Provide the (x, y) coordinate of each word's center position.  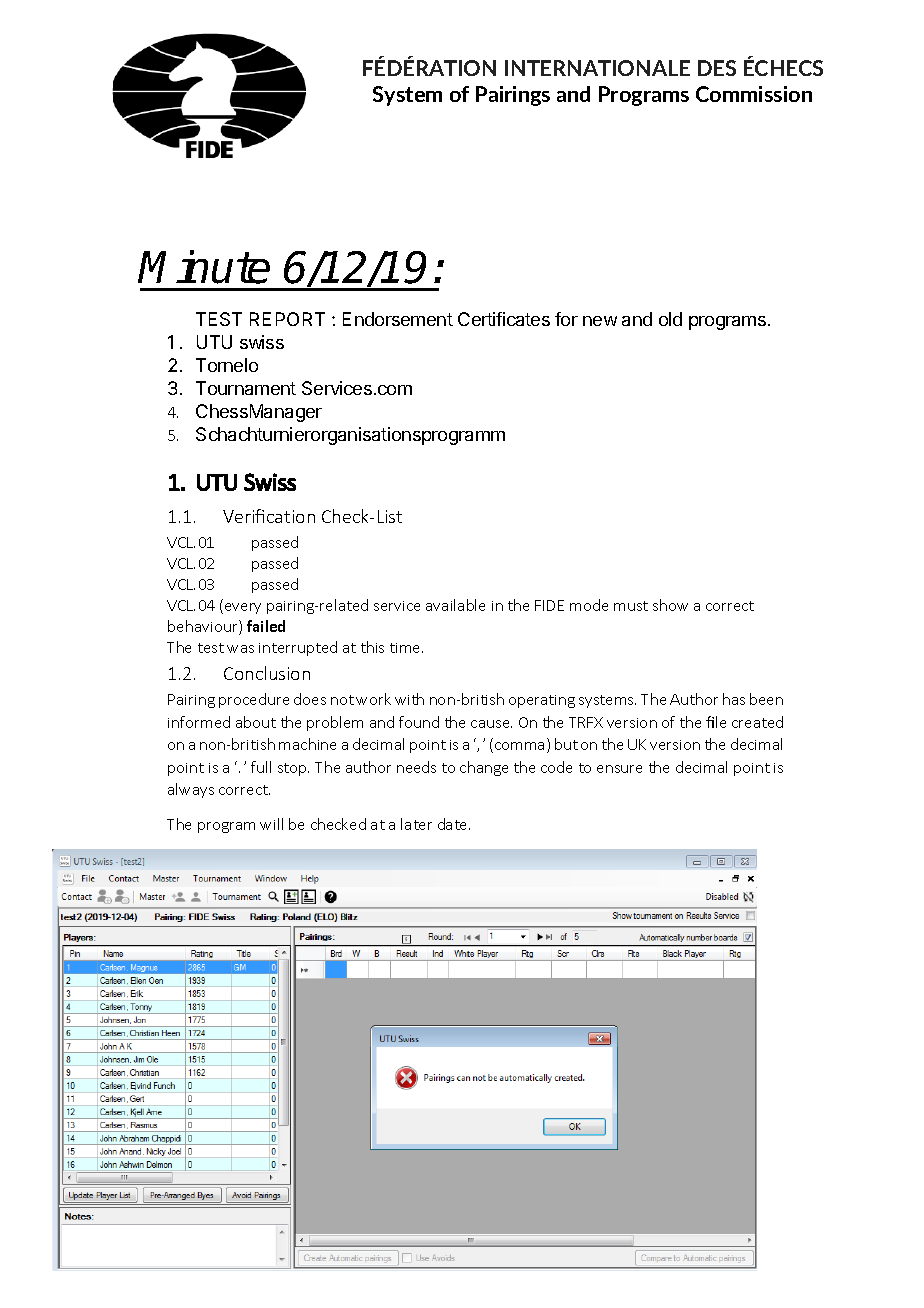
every (243, 608)
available (455, 605)
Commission (754, 94)
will (271, 824)
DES (717, 68)
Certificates (504, 319)
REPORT (287, 319)
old (670, 319)
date (454, 824)
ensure (619, 769)
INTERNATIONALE (597, 68)
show (670, 605)
